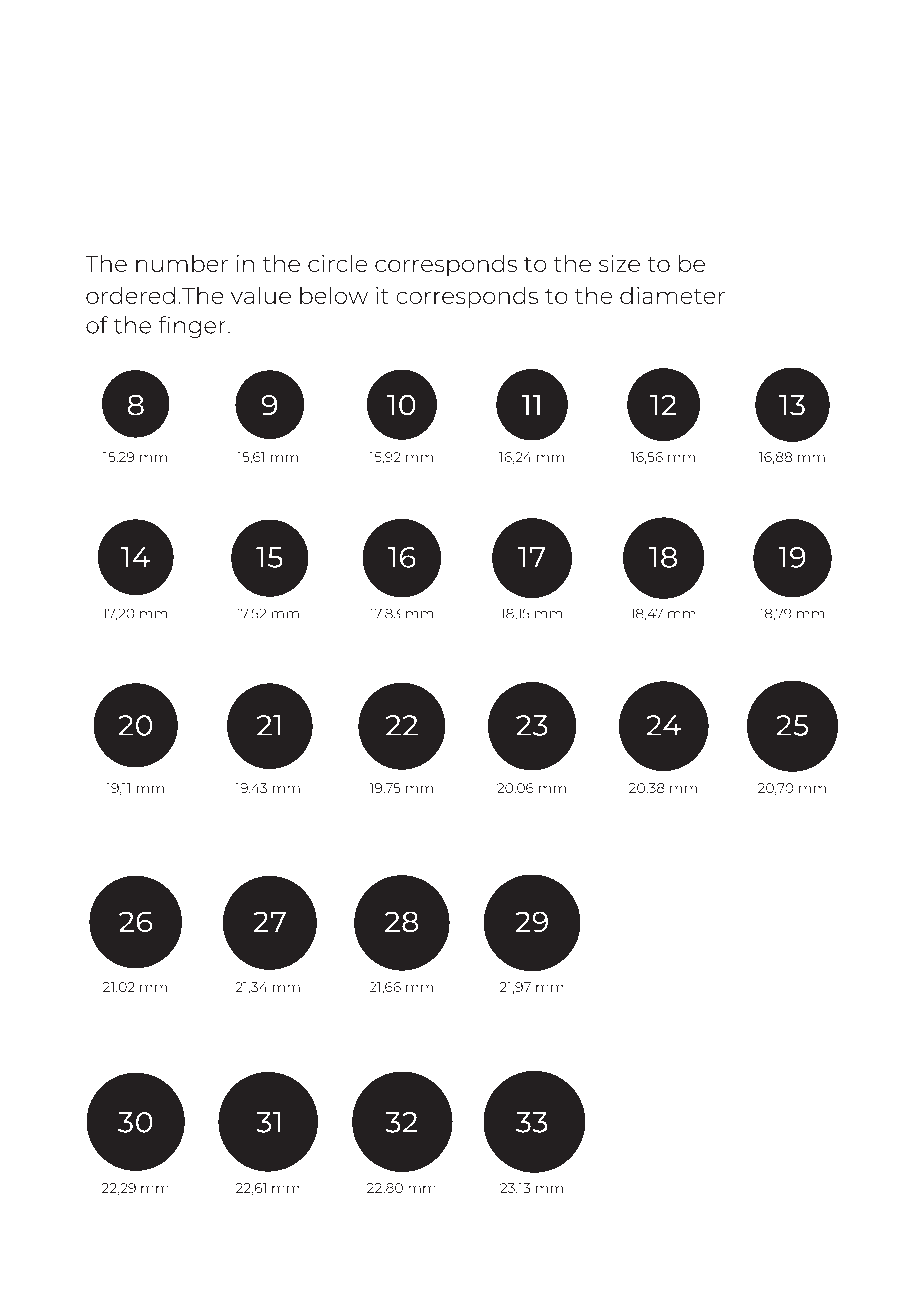  I want to click on circle, so click(338, 263).
